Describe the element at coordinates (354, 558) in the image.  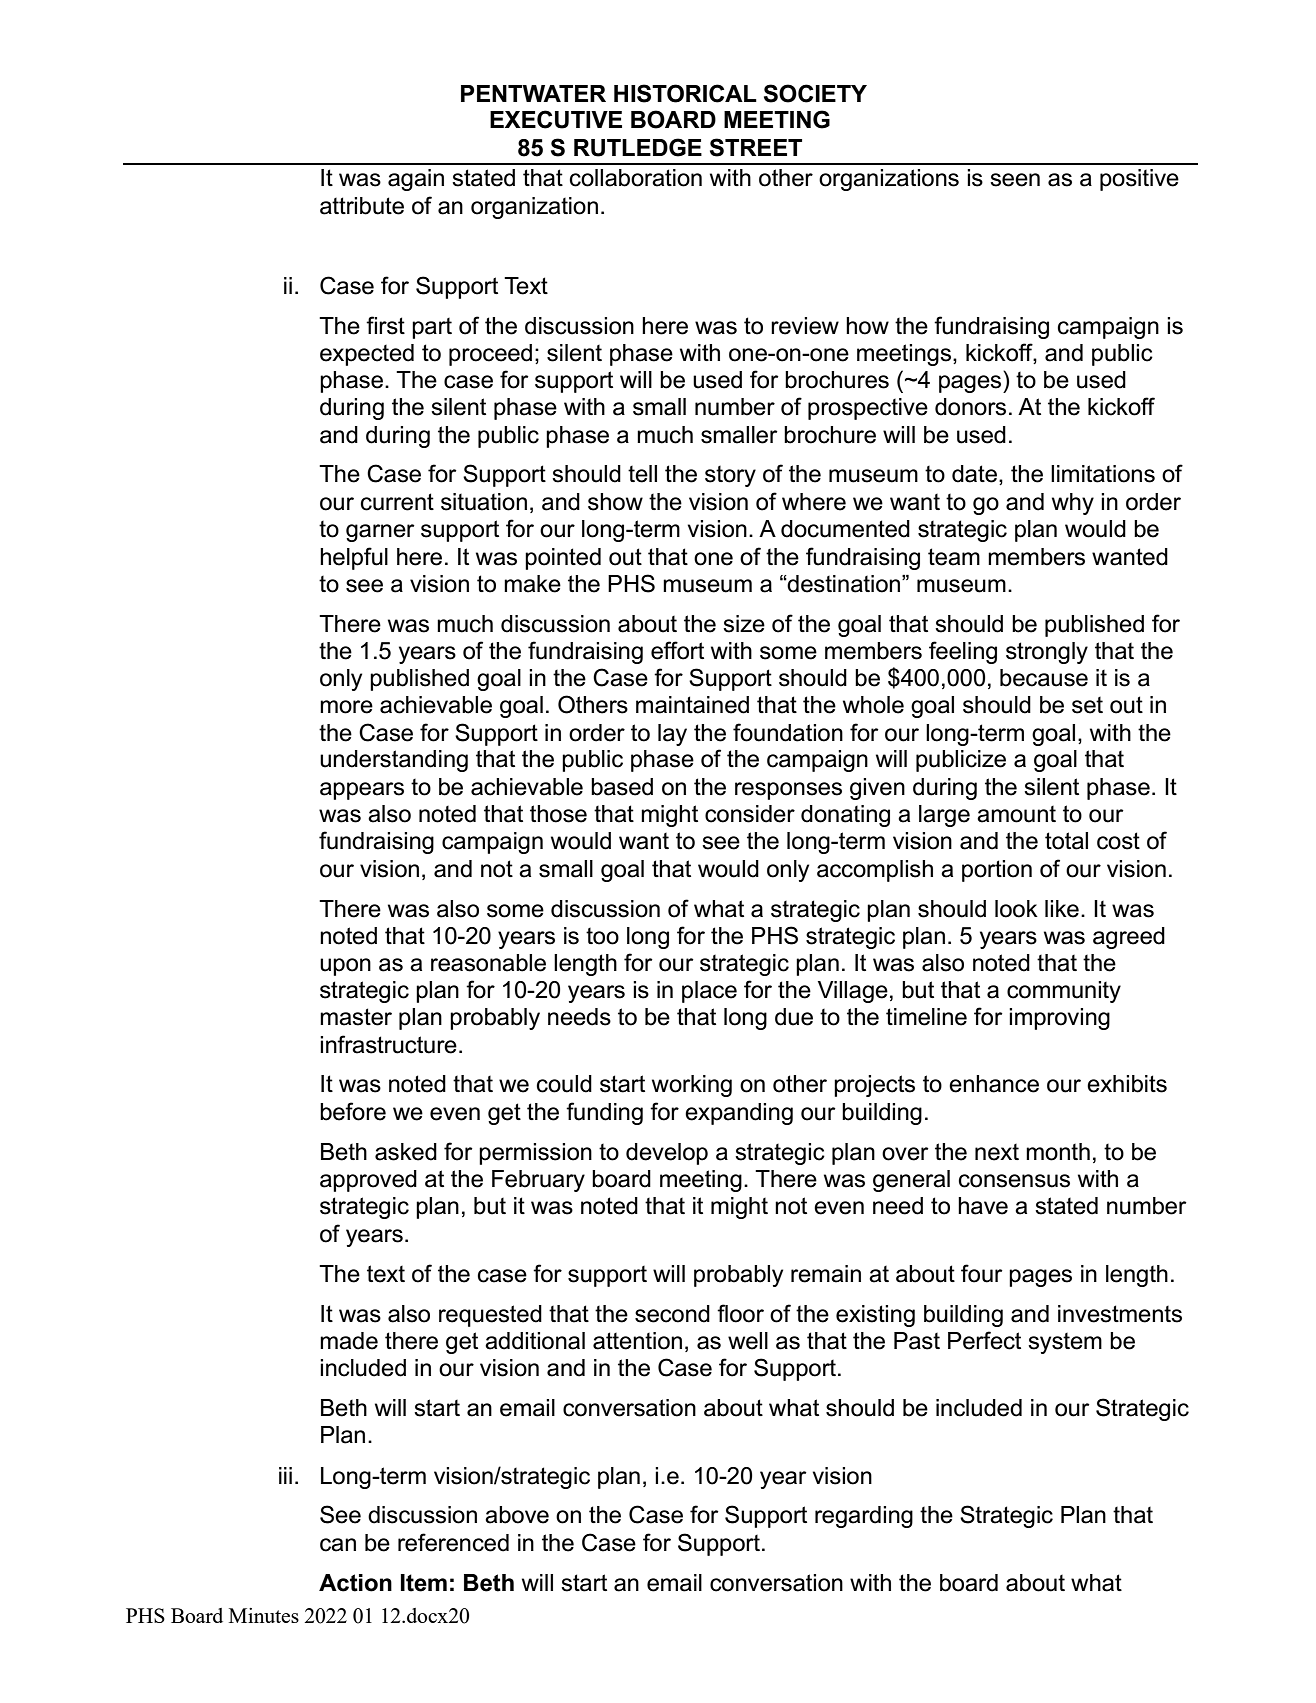
I see `helpful` at that location.
